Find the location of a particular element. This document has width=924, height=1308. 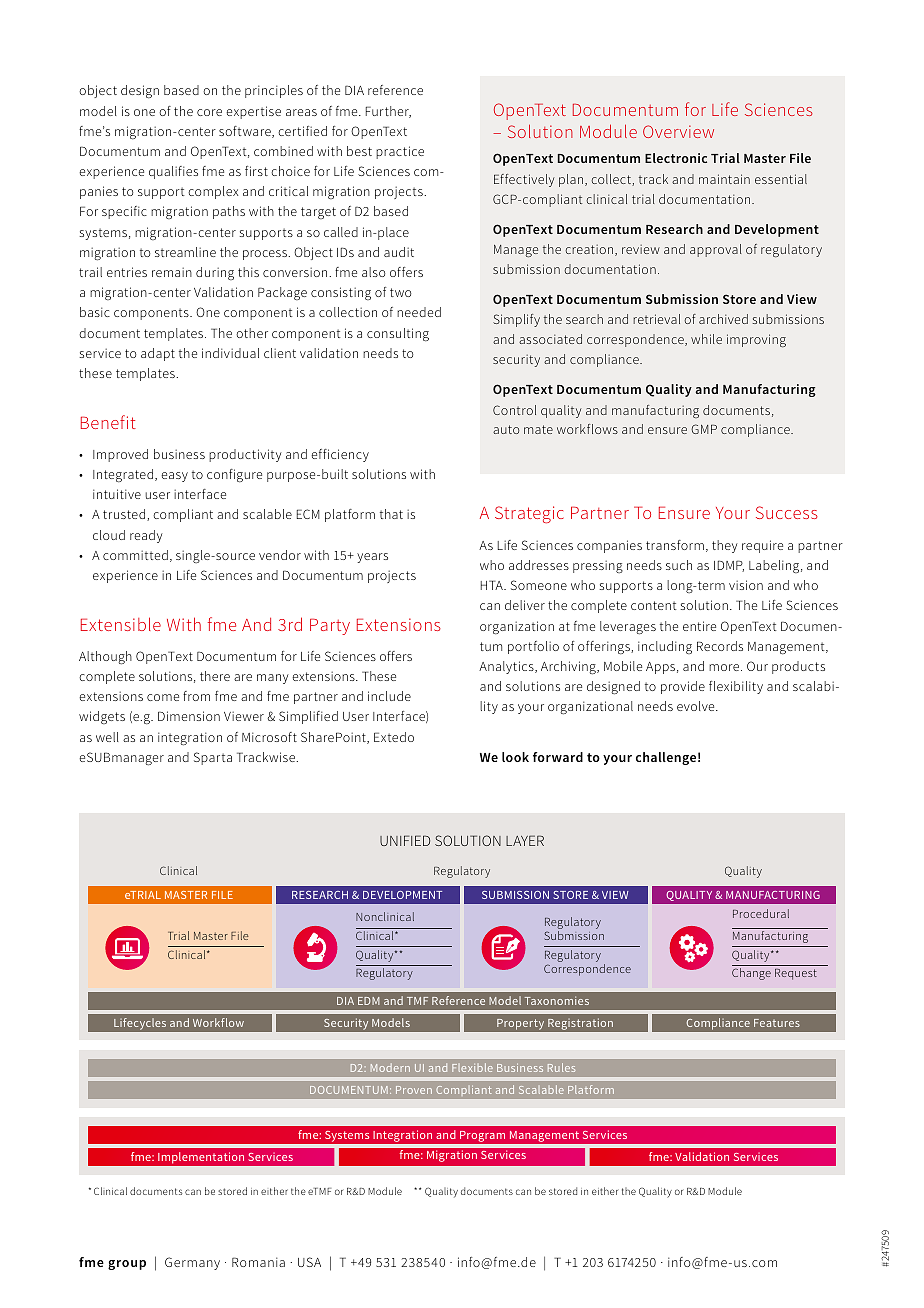

Taxonomies is located at coordinates (557, 1000).
